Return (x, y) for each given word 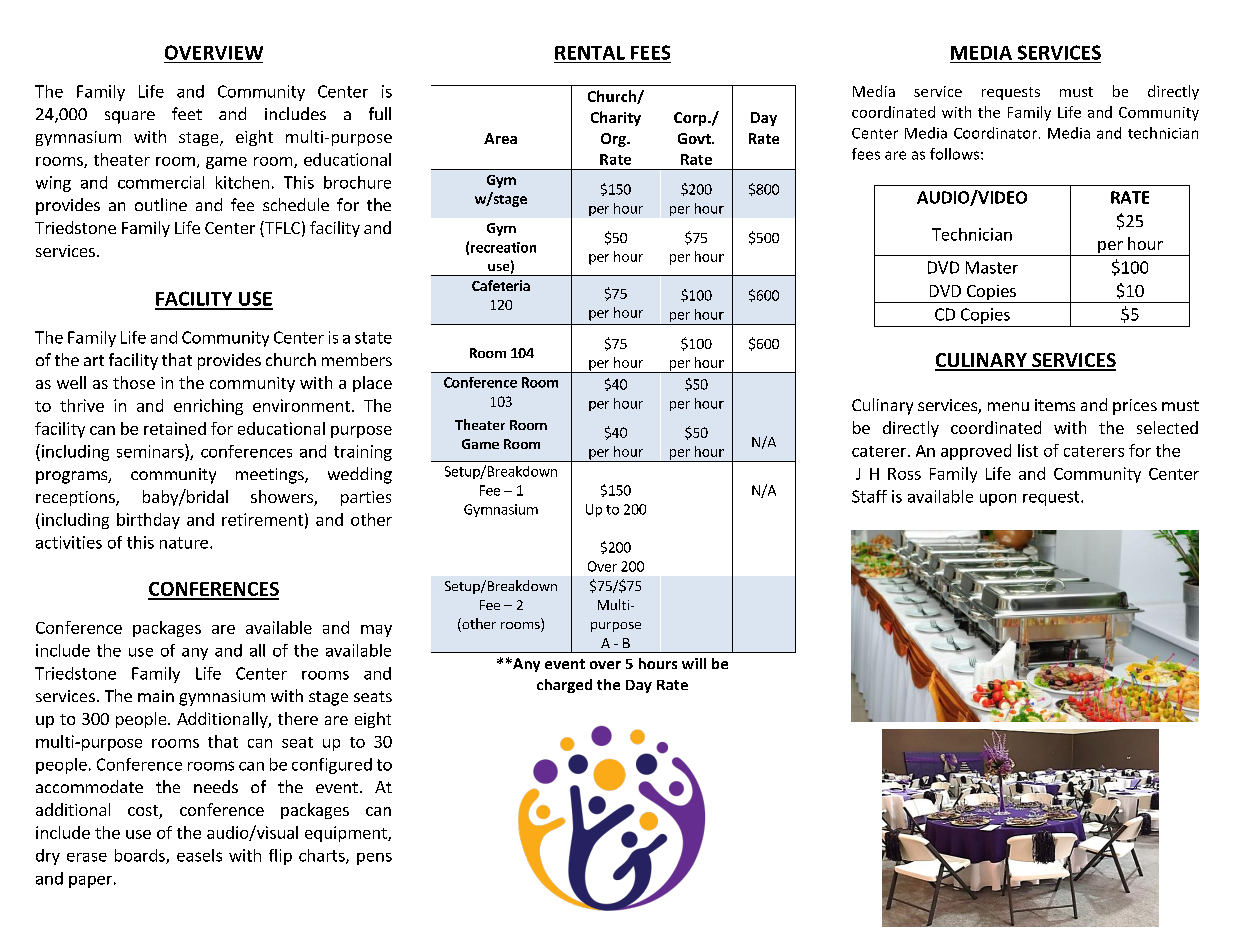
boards (141, 856)
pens (374, 859)
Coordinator (997, 133)
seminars (151, 451)
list (1028, 450)
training (363, 453)
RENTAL (590, 53)
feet (187, 113)
